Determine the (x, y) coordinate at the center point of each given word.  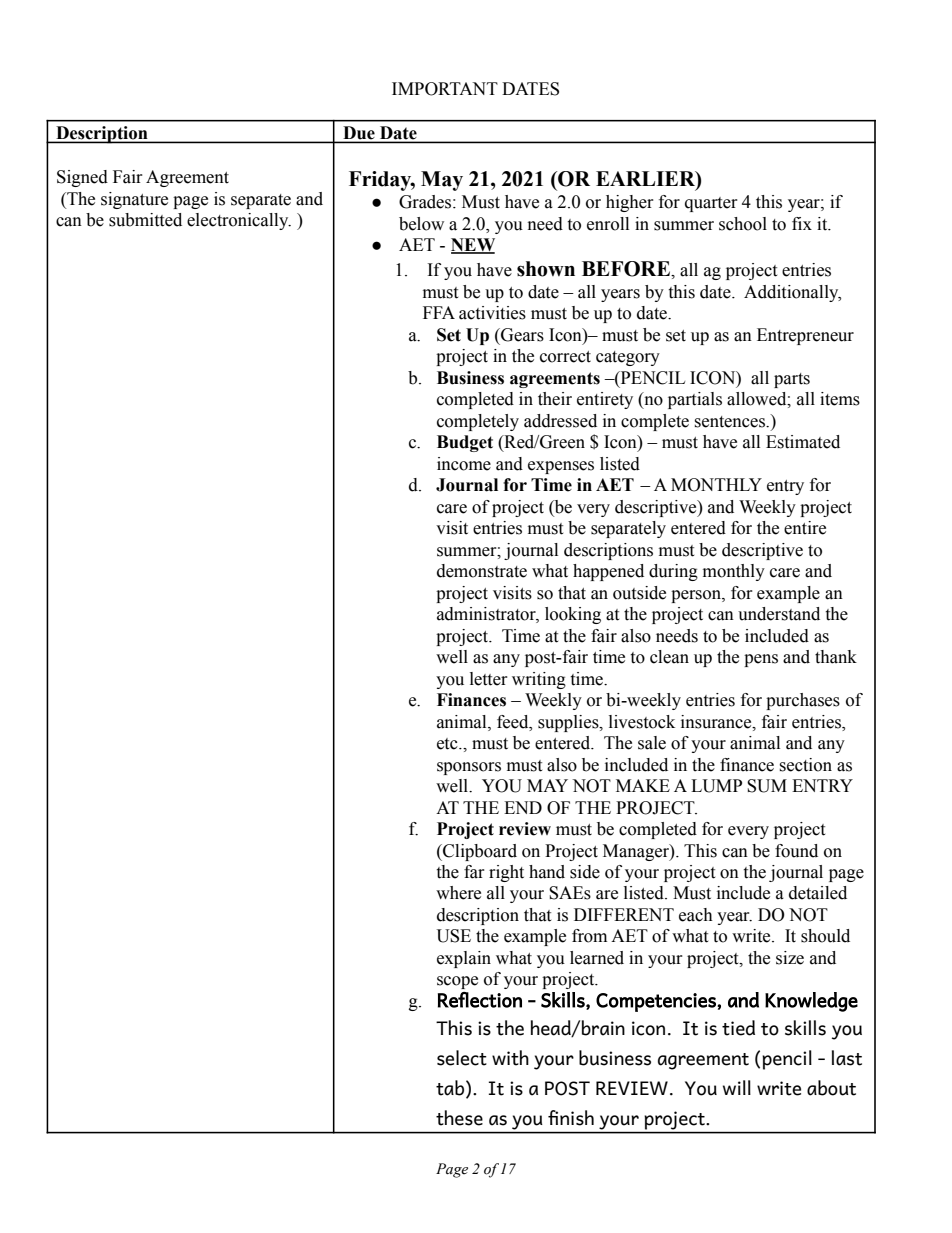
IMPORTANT (445, 89)
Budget (465, 443)
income (464, 464)
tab (451, 1089)
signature (134, 200)
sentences (730, 422)
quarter (711, 204)
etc (448, 744)
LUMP (716, 786)
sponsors (469, 768)
